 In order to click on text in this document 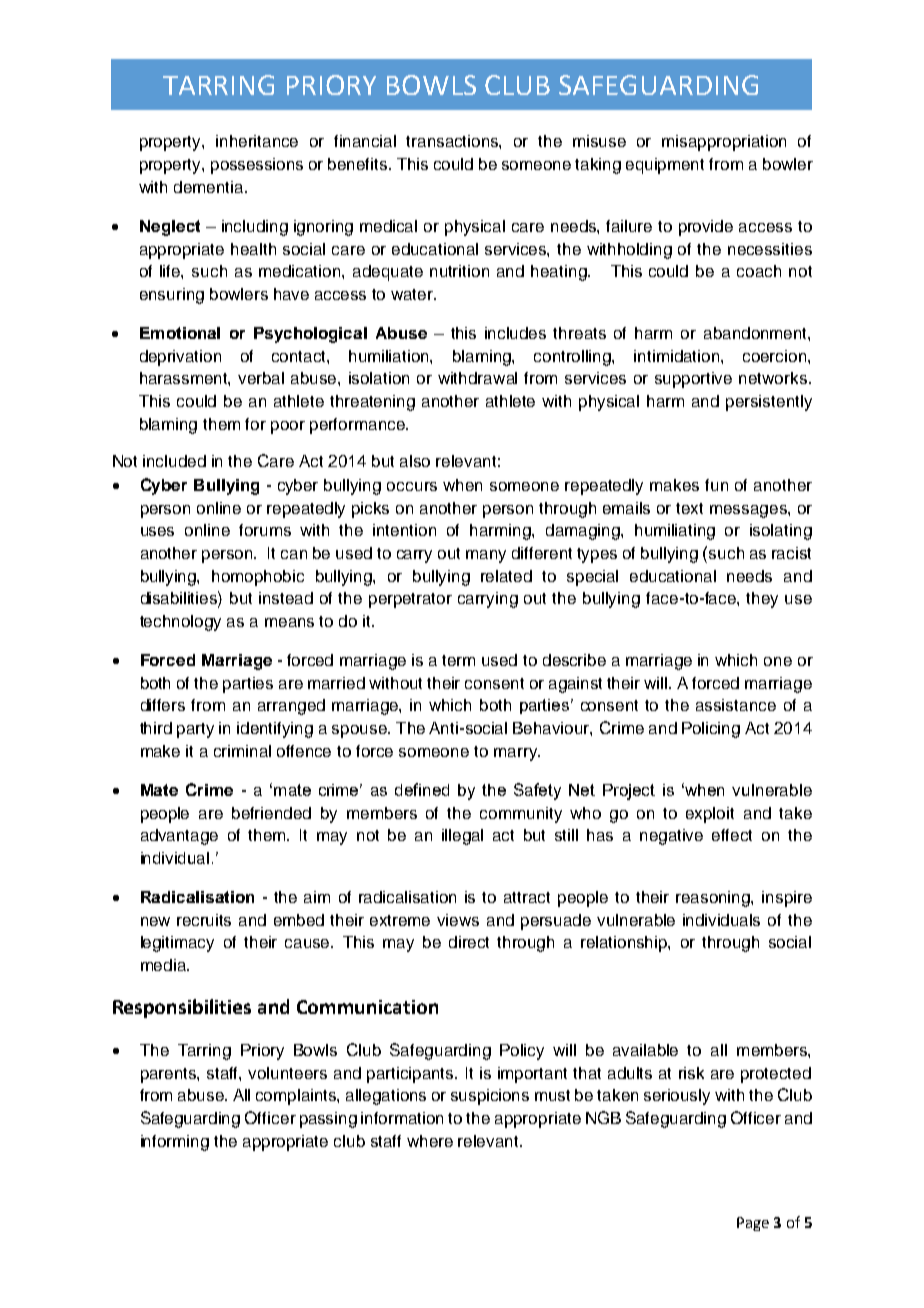, I will do `click(689, 508)`.
